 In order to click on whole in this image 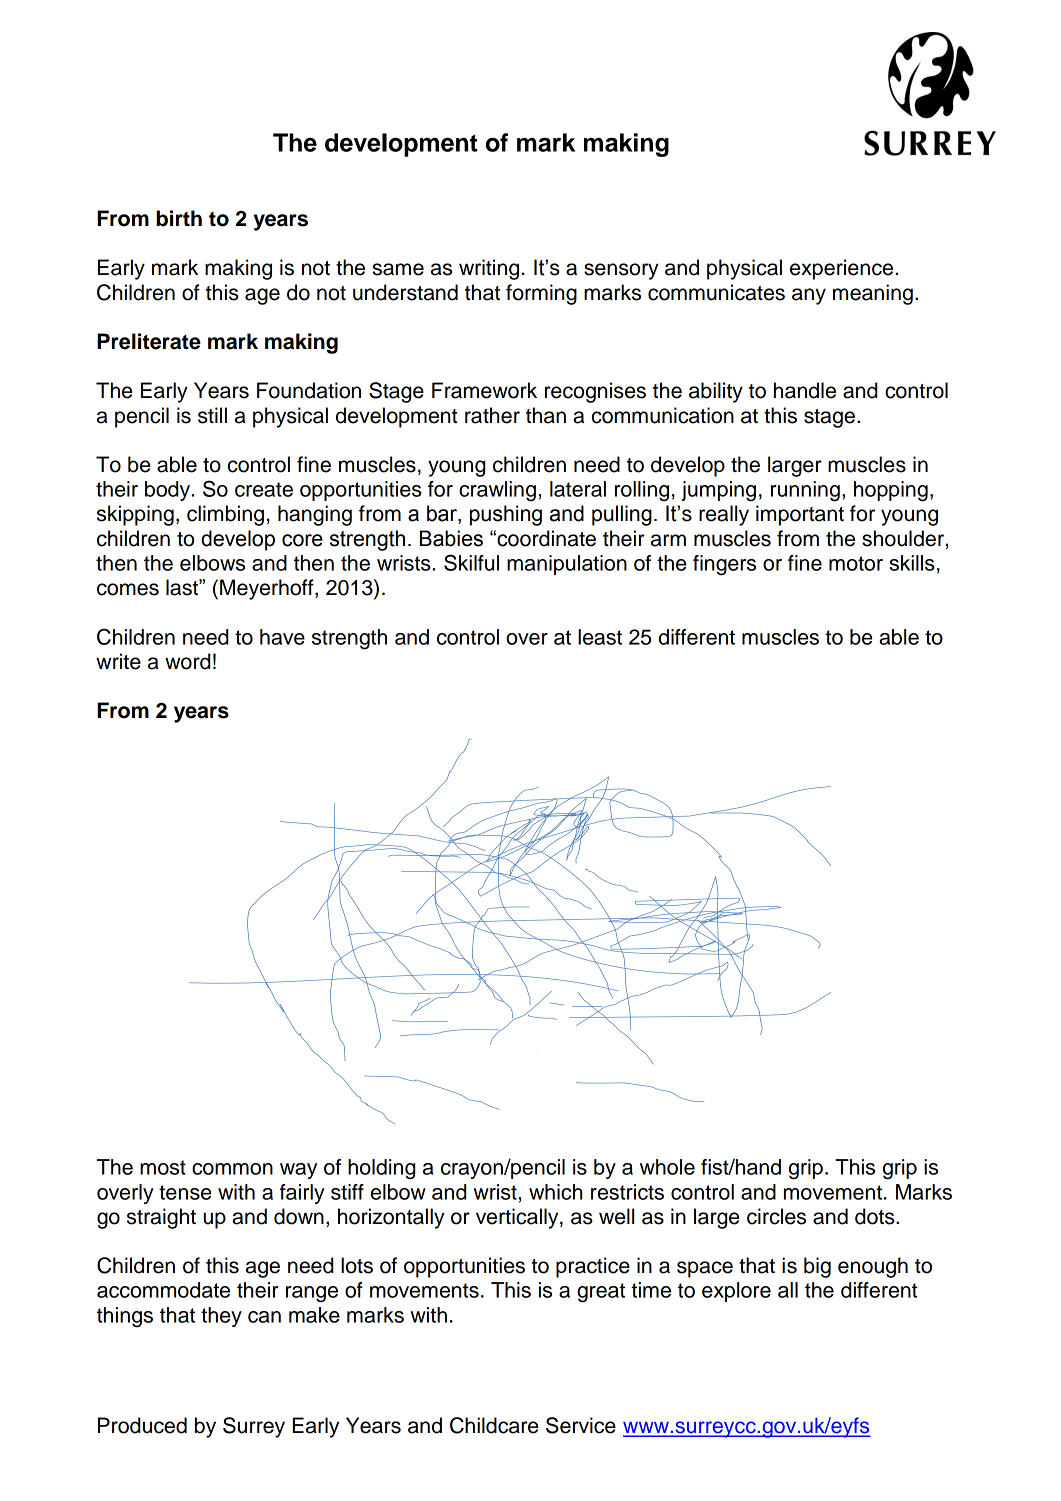, I will do `click(667, 1167)`.
